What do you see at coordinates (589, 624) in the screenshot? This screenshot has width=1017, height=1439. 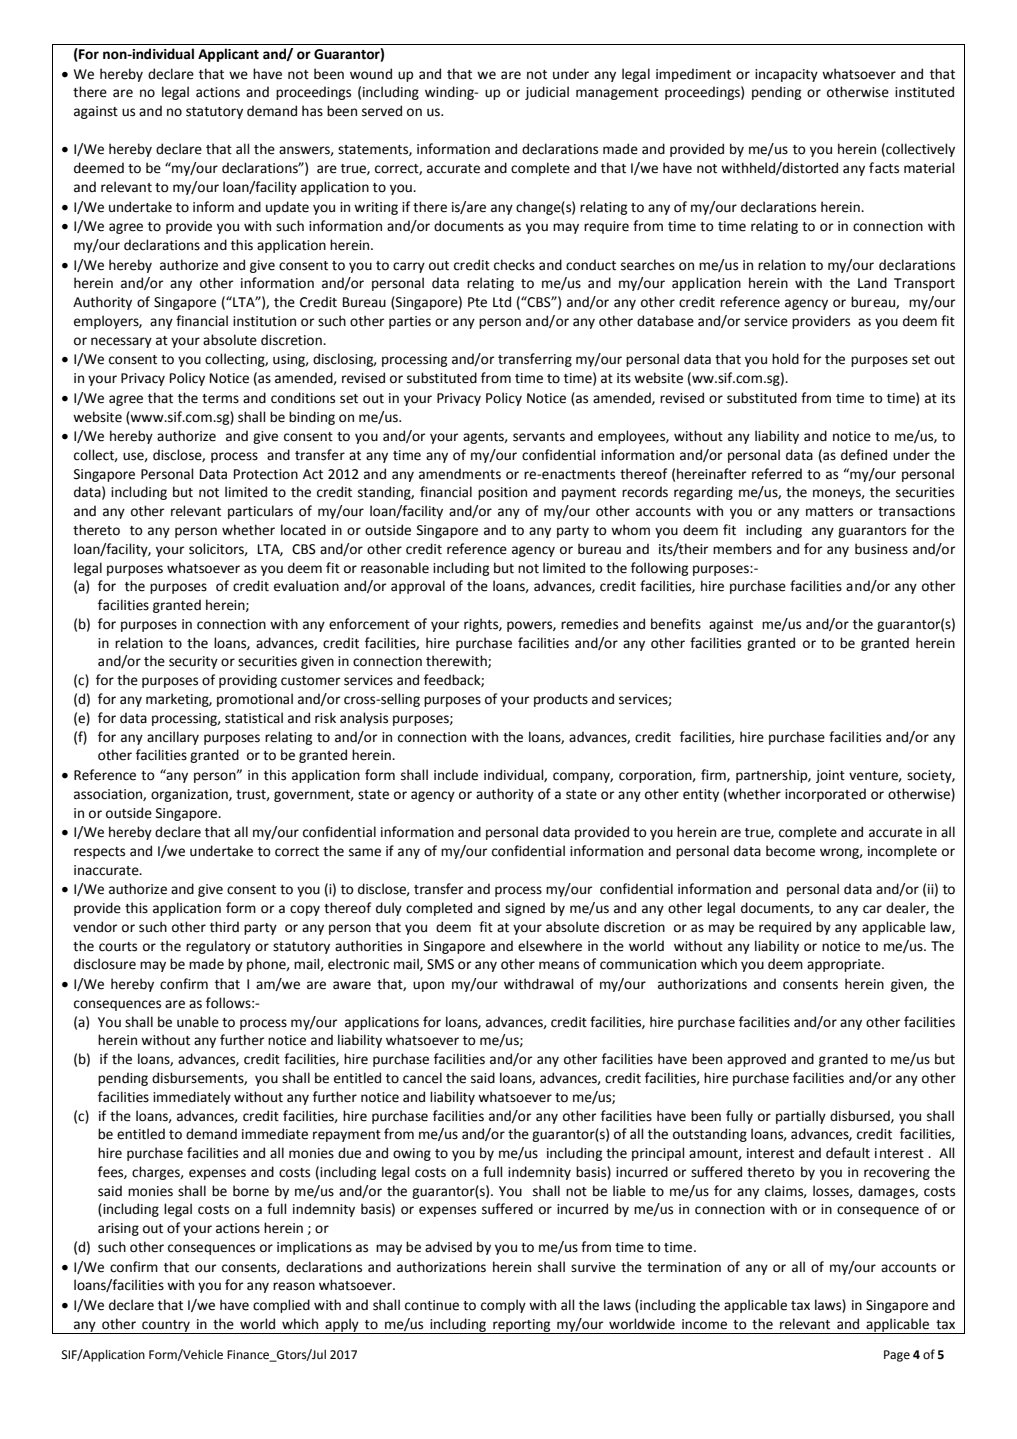 I see `remedies` at bounding box center [589, 624].
